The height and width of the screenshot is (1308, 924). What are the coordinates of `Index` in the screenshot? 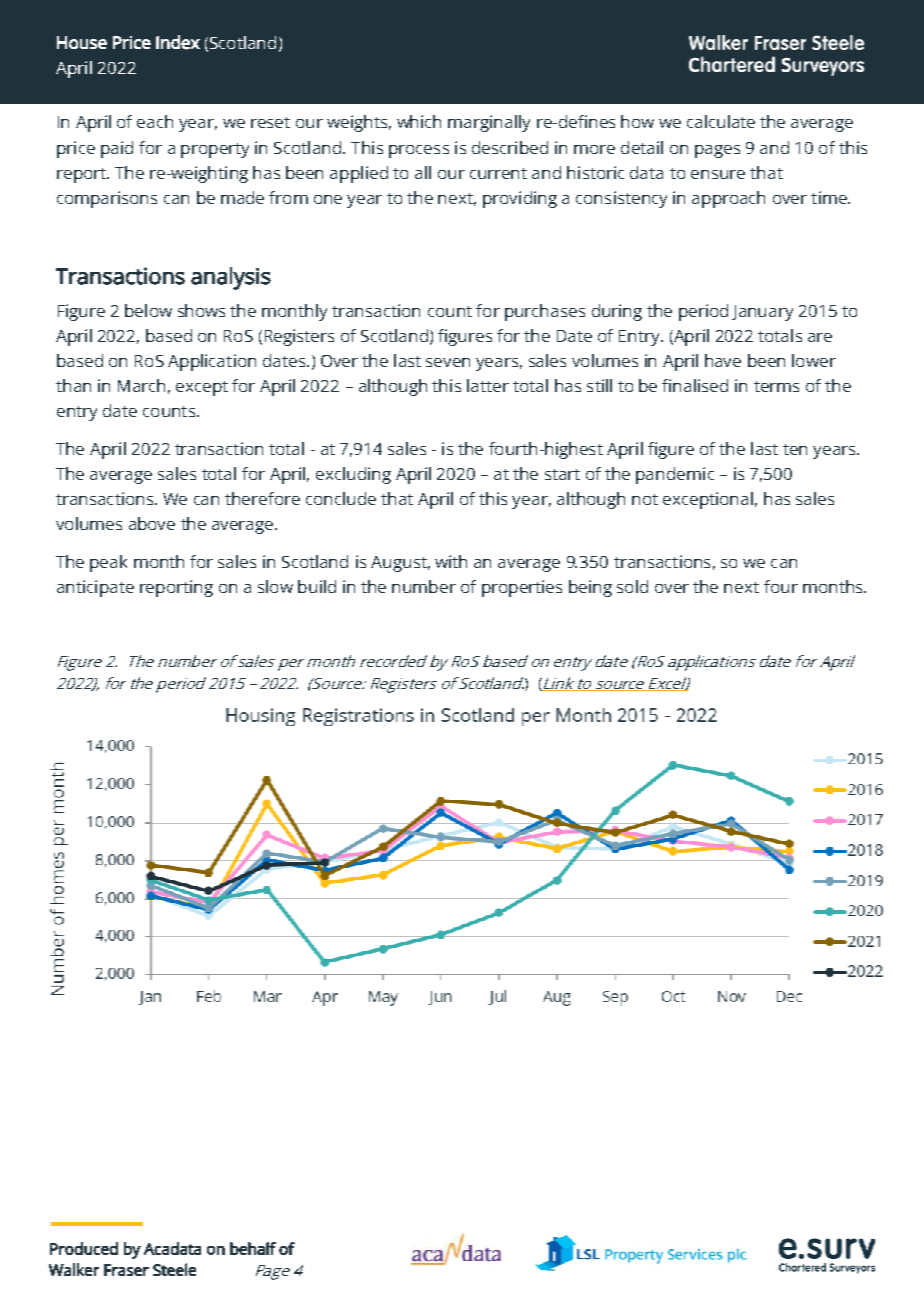 It's located at (178, 42).
